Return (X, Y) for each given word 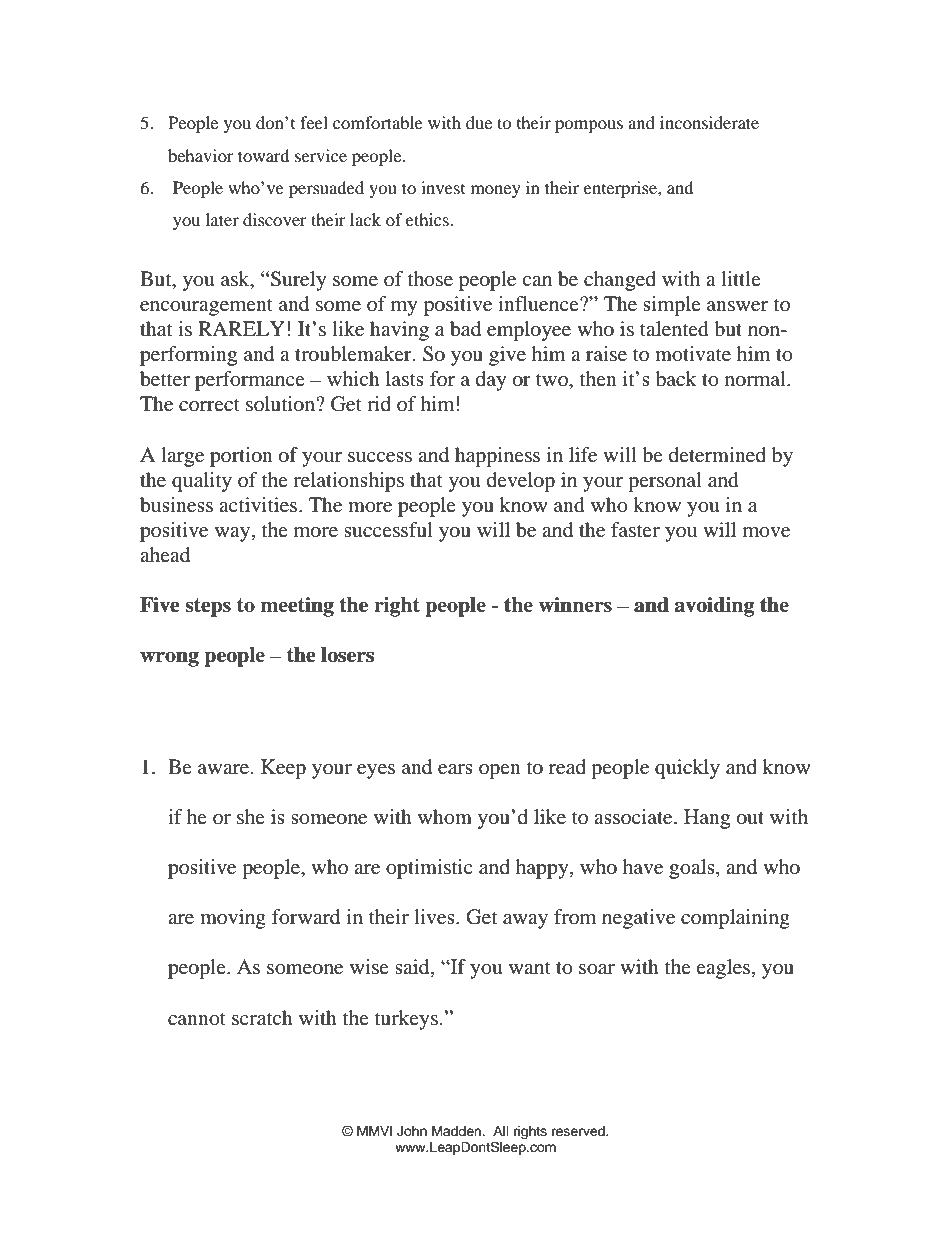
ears (455, 769)
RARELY (241, 328)
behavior (201, 155)
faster (635, 529)
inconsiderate (709, 122)
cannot (197, 1019)
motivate (693, 354)
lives (435, 916)
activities (259, 504)
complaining (735, 919)
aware (225, 769)
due (479, 122)
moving (233, 919)
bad (465, 329)
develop (521, 482)
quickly (687, 769)
